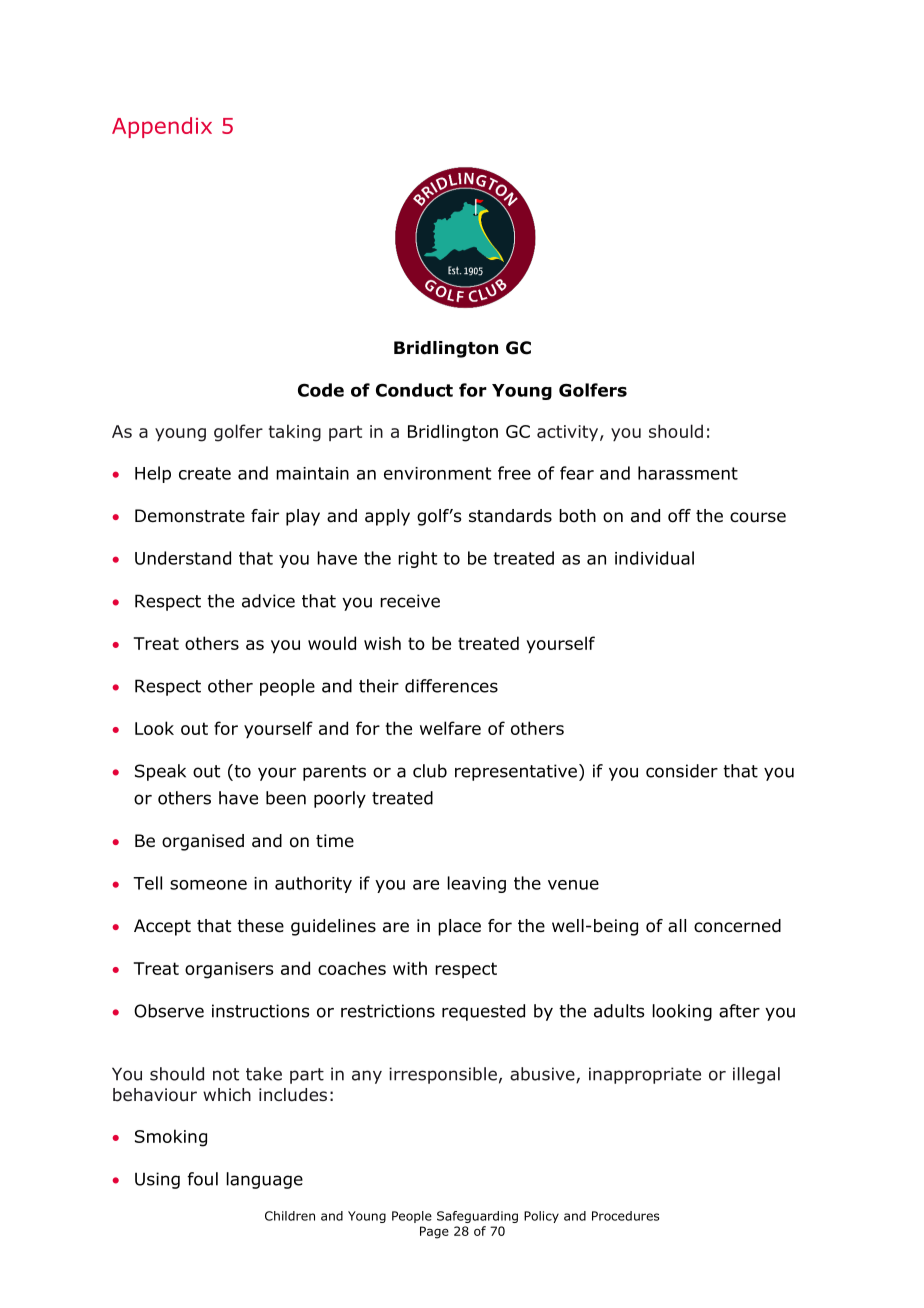  Describe the element at coordinates (295, 433) in the page. I see `taking` at that location.
